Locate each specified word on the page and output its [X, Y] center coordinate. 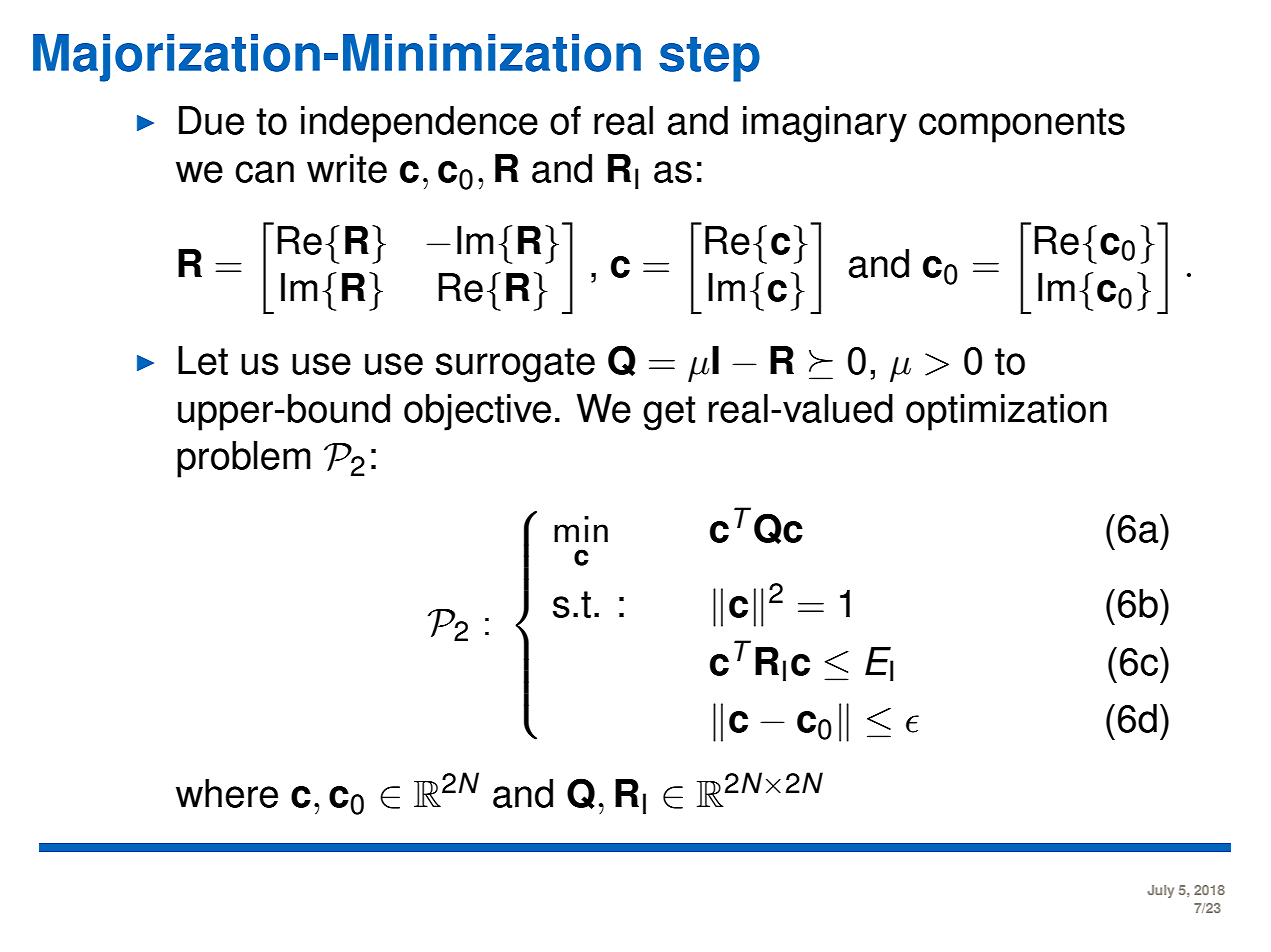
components [1022, 125]
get [669, 413]
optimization [1006, 412]
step [709, 59]
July [1161, 891]
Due [211, 120]
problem [244, 459]
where [227, 793]
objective [477, 412]
